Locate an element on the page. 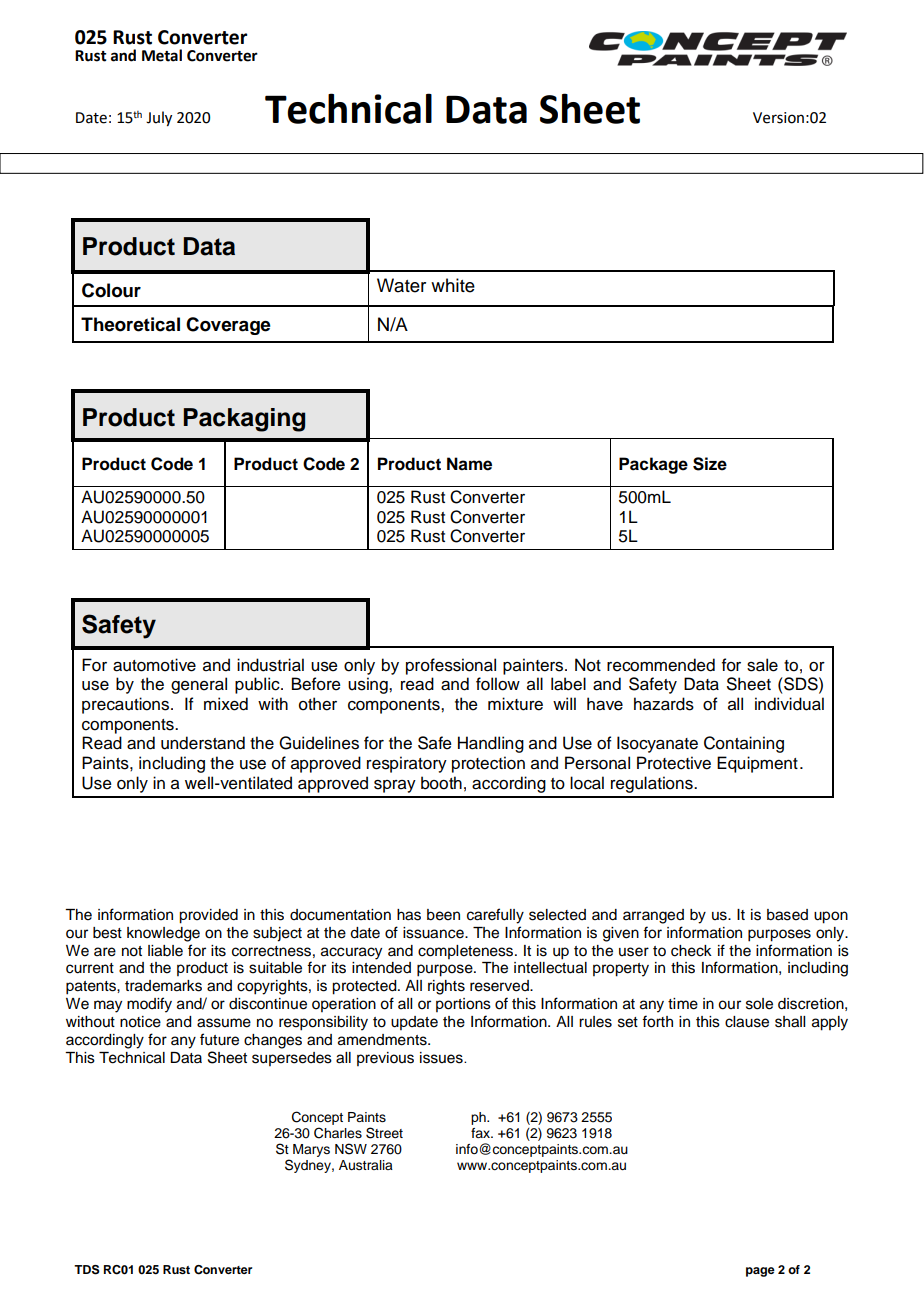 The width and height of the document is (924, 1307). white is located at coordinates (453, 285).
